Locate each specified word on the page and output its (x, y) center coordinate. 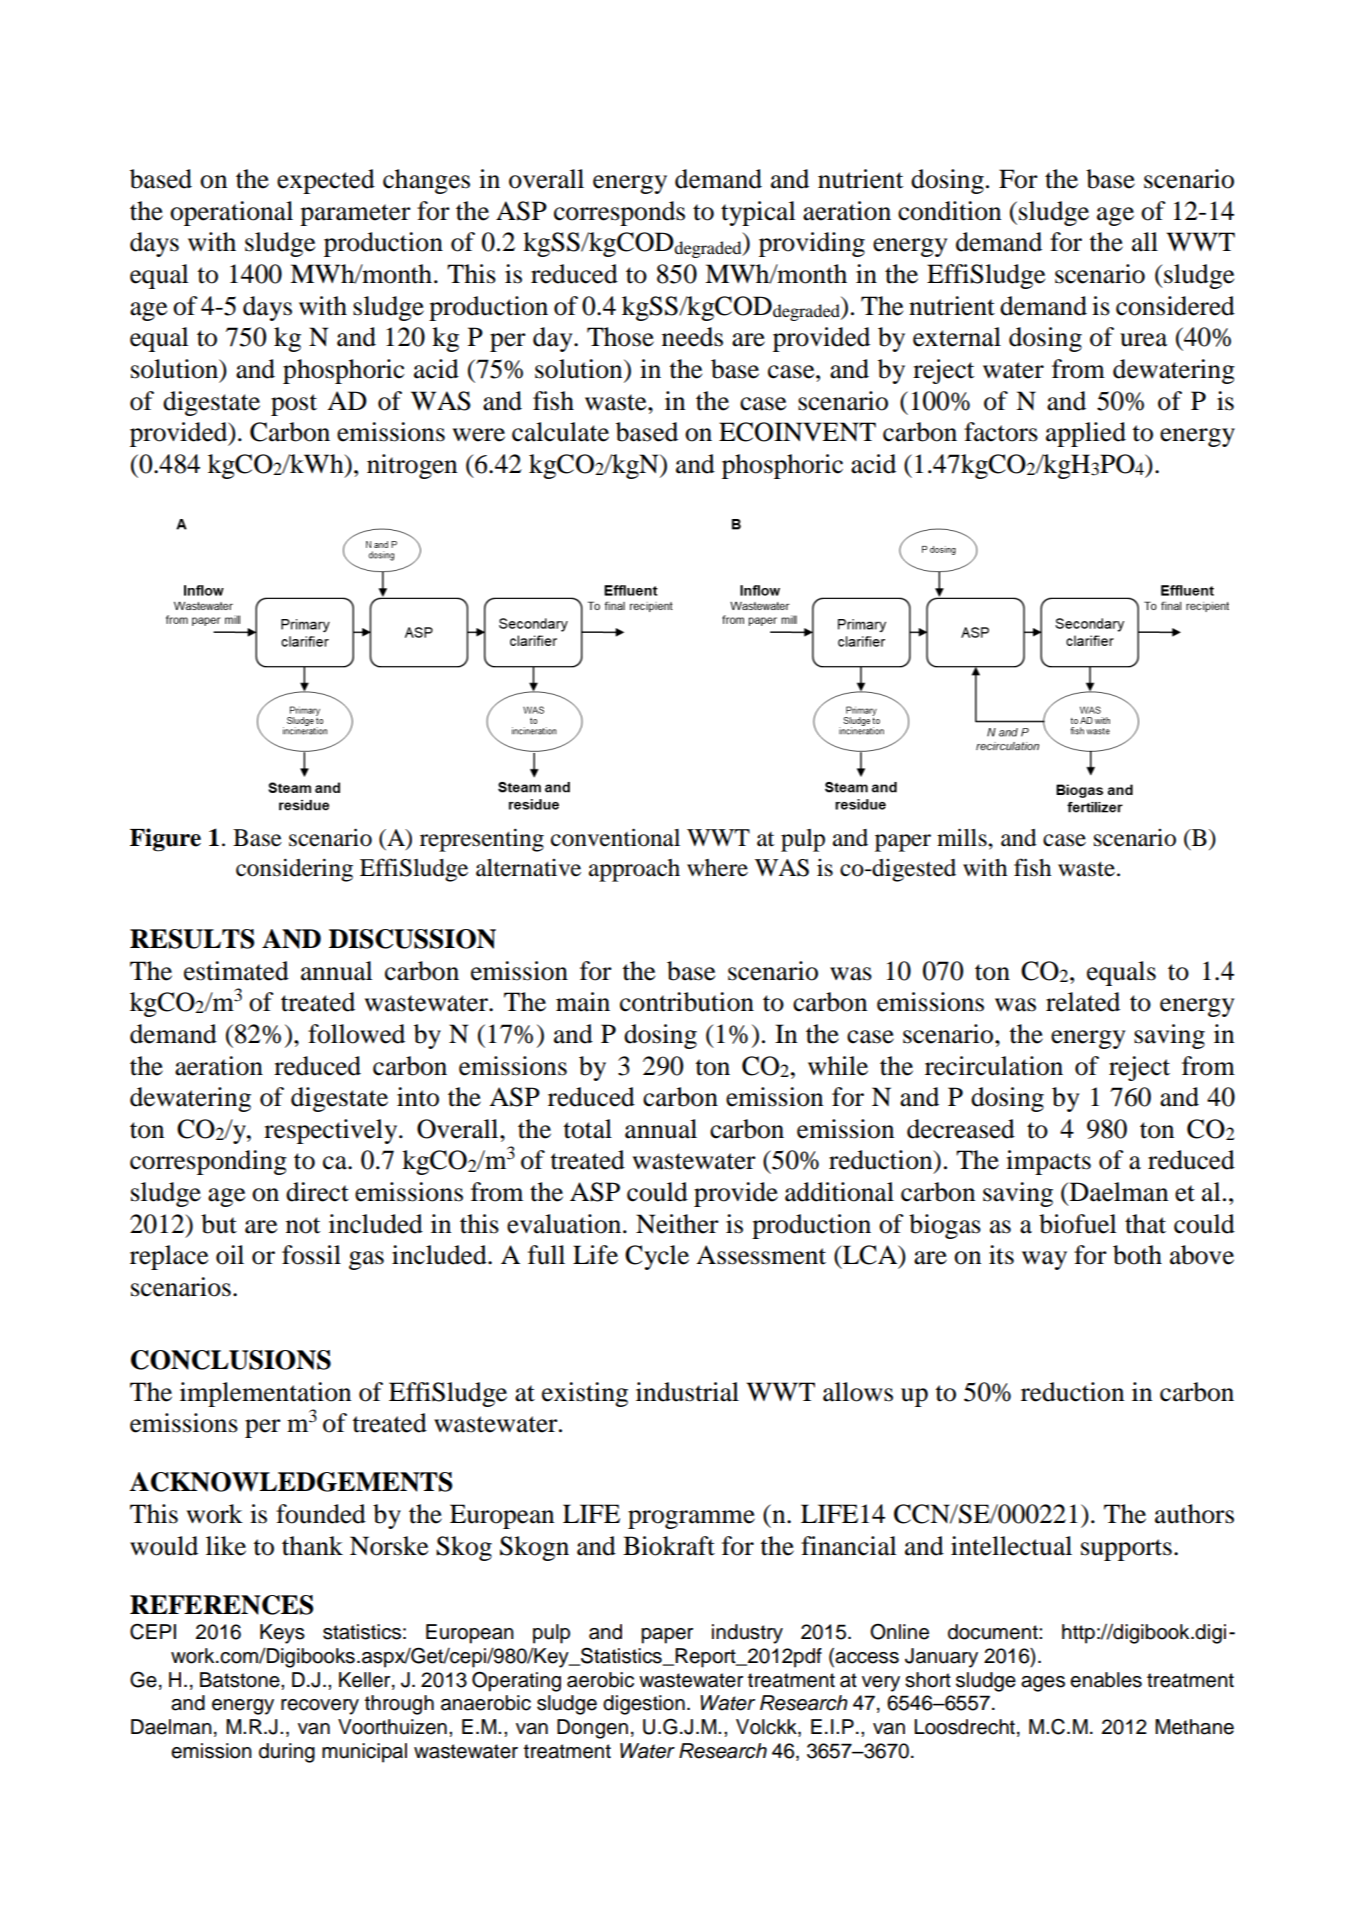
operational (231, 213)
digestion (644, 1705)
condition (949, 211)
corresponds (619, 213)
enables (1106, 1680)
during (287, 1753)
